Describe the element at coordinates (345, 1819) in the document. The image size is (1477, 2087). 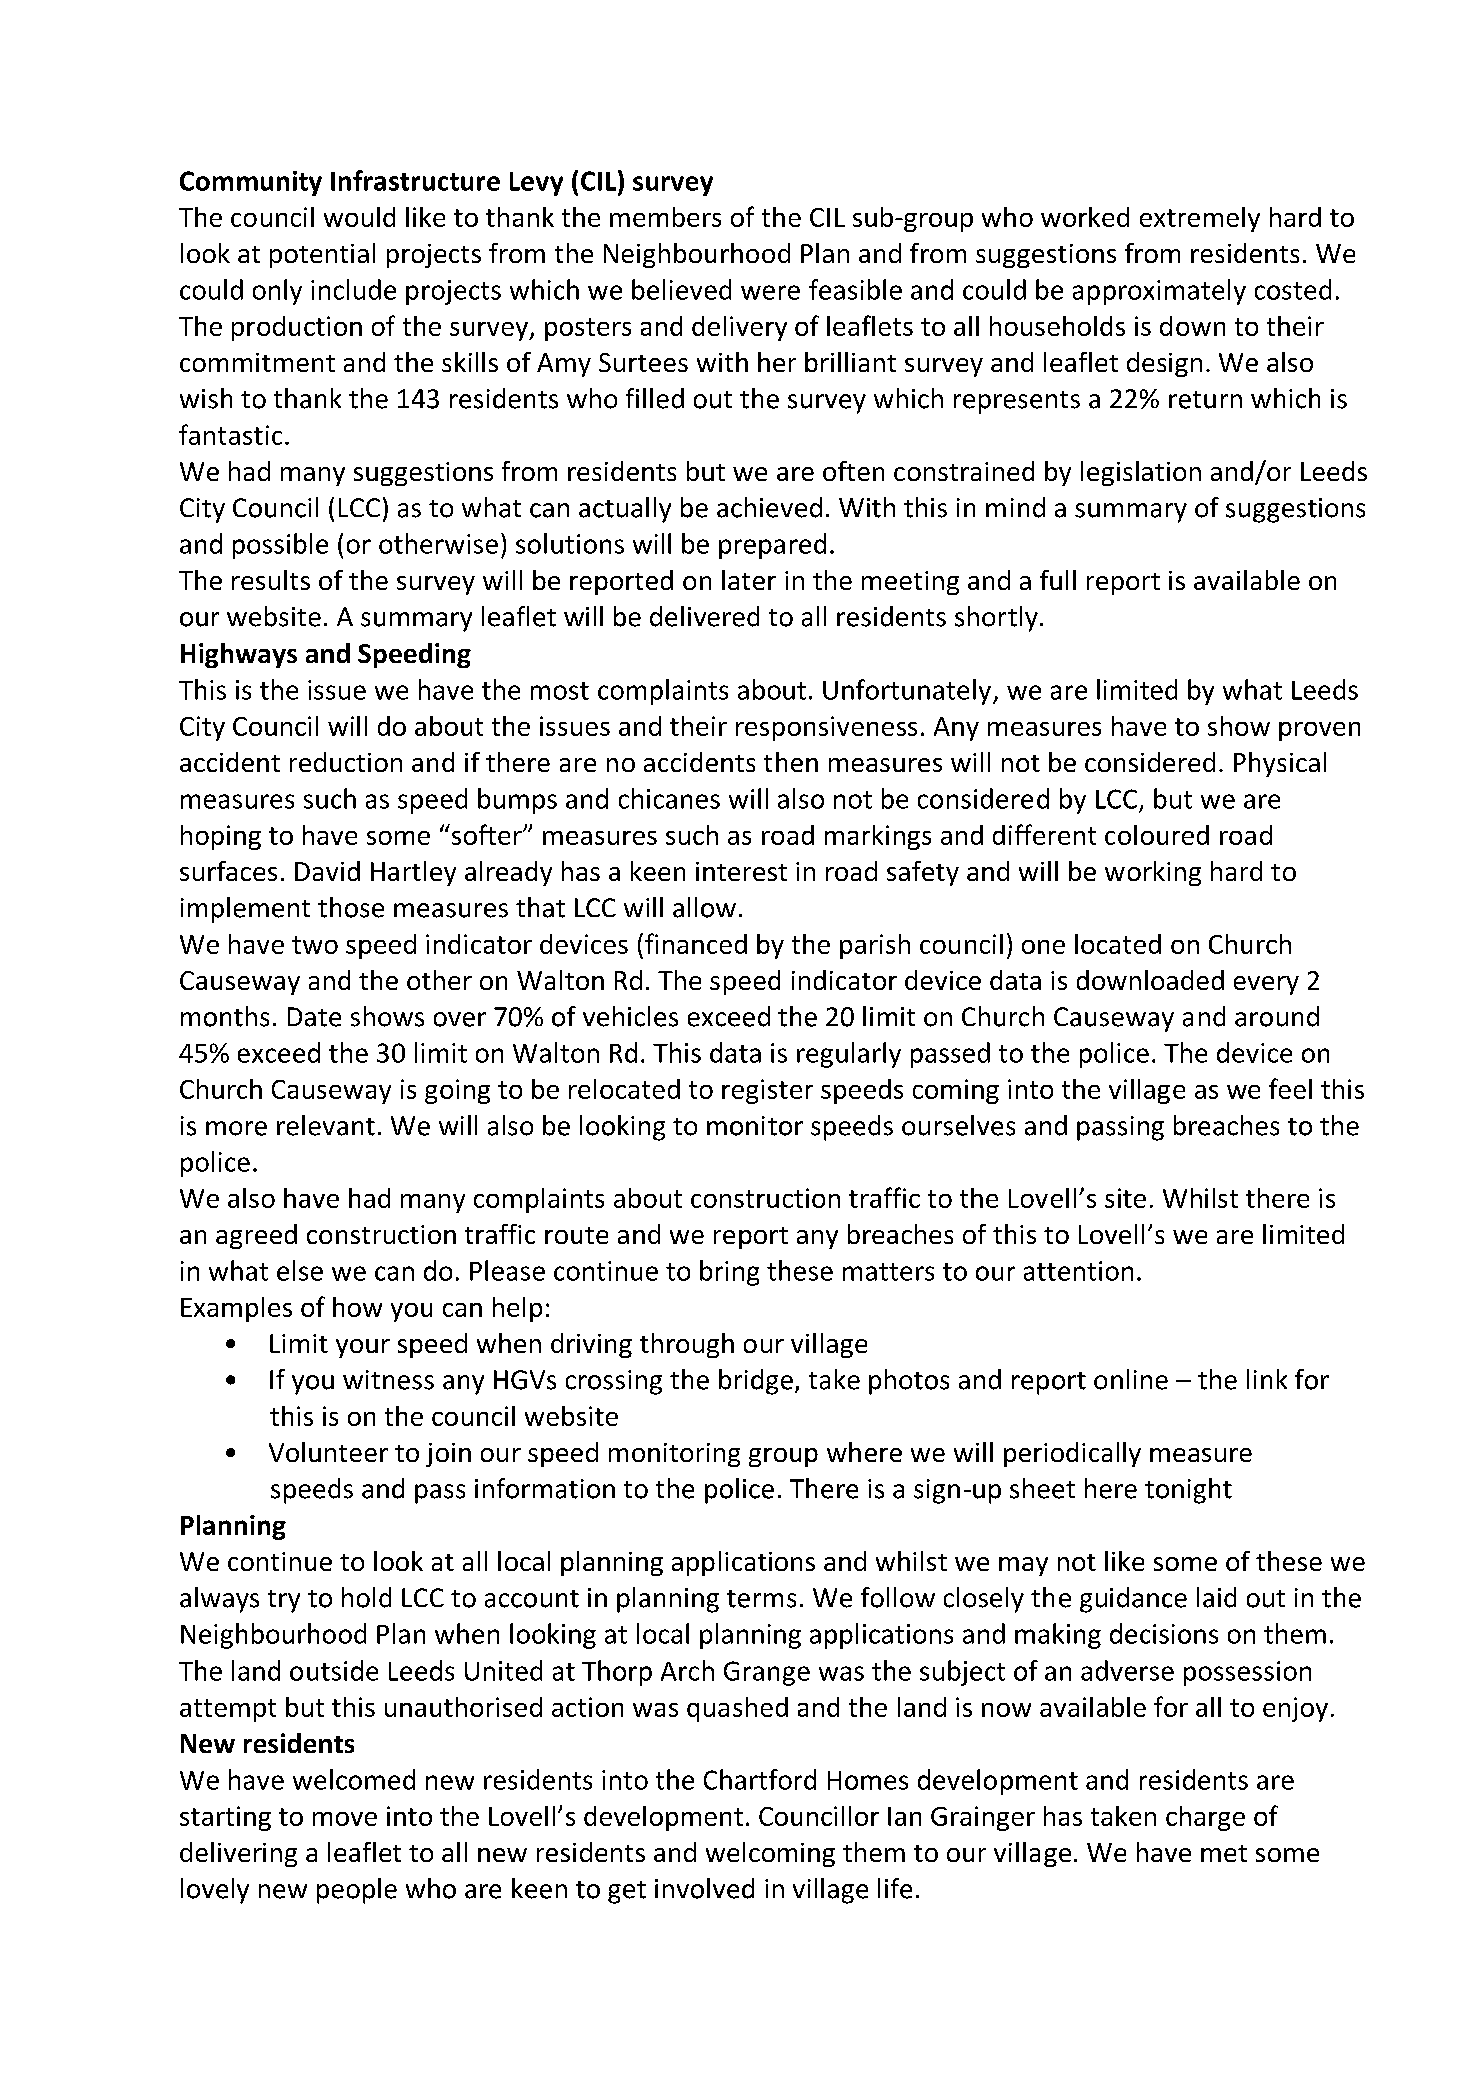
I see `move` at that location.
